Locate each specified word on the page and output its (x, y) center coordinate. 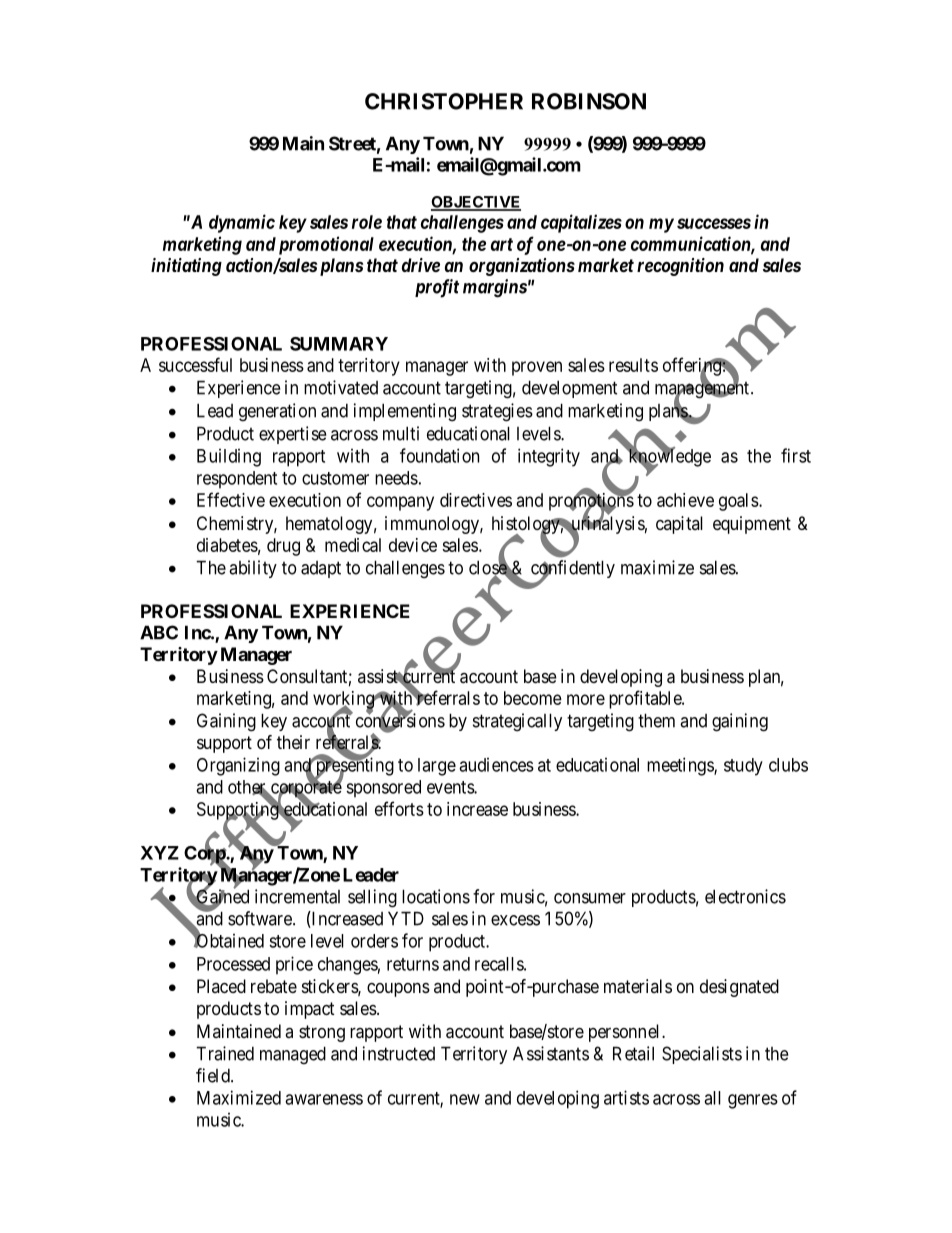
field (214, 1075)
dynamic (242, 223)
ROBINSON (589, 101)
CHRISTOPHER (444, 101)
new (465, 1099)
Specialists (702, 1055)
